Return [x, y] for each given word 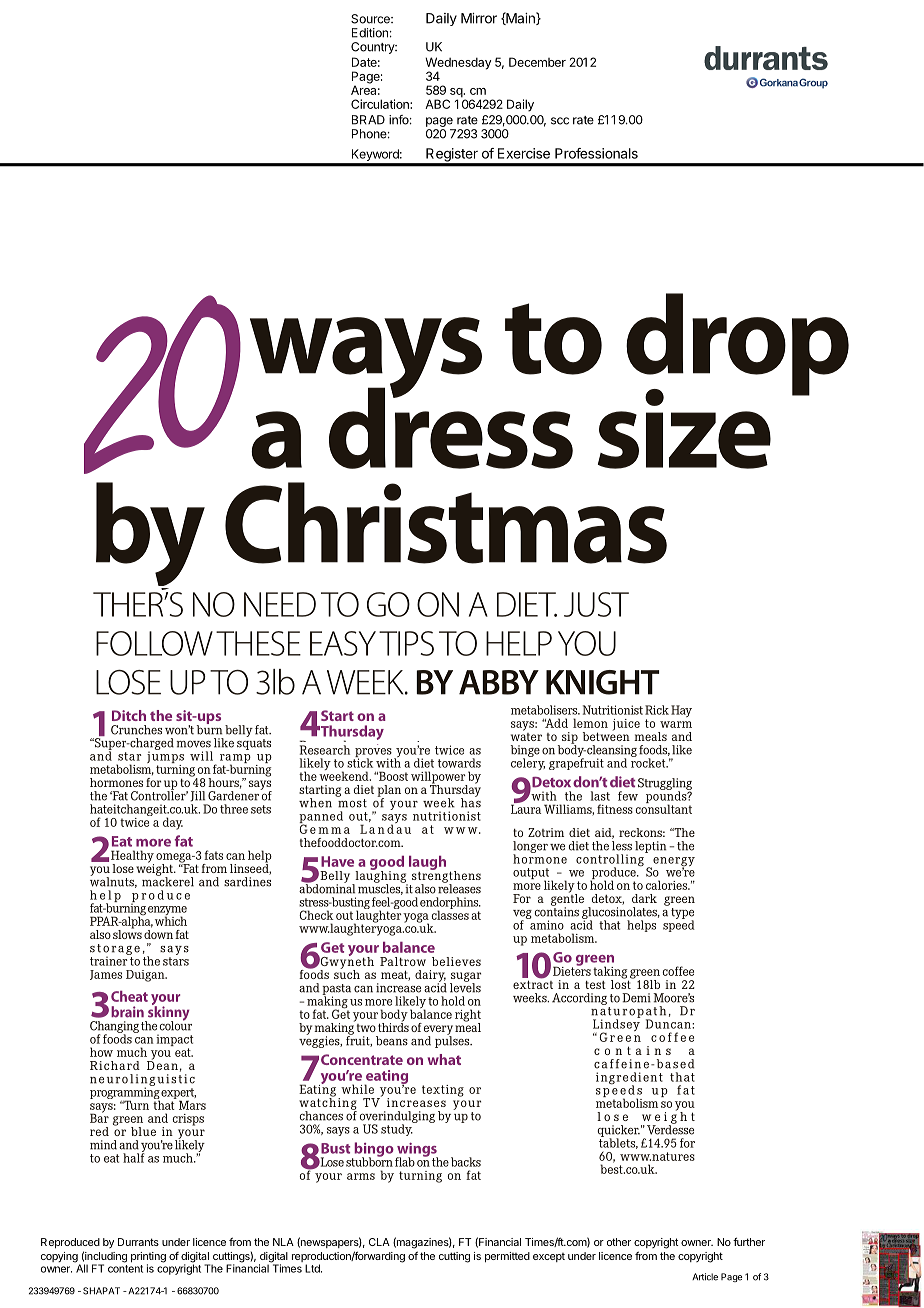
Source [371, 19]
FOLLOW [154, 643]
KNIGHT [602, 682]
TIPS [406, 643]
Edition [370, 33]
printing [148, 1258]
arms [361, 1176]
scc [560, 121]
